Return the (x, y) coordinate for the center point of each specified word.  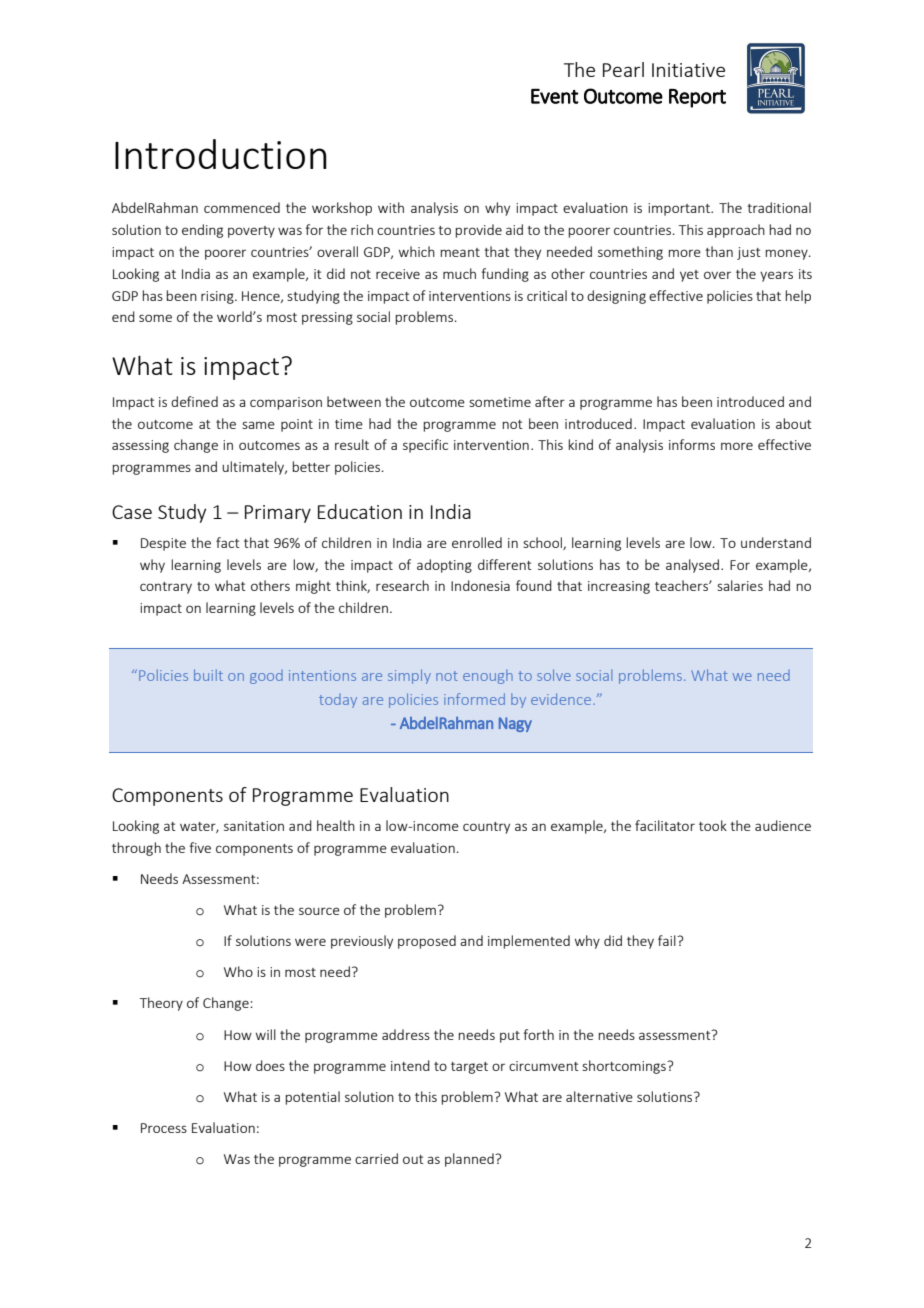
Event (555, 96)
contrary (166, 588)
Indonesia (480, 585)
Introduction (221, 154)
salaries (740, 585)
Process (164, 1128)
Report (697, 98)
